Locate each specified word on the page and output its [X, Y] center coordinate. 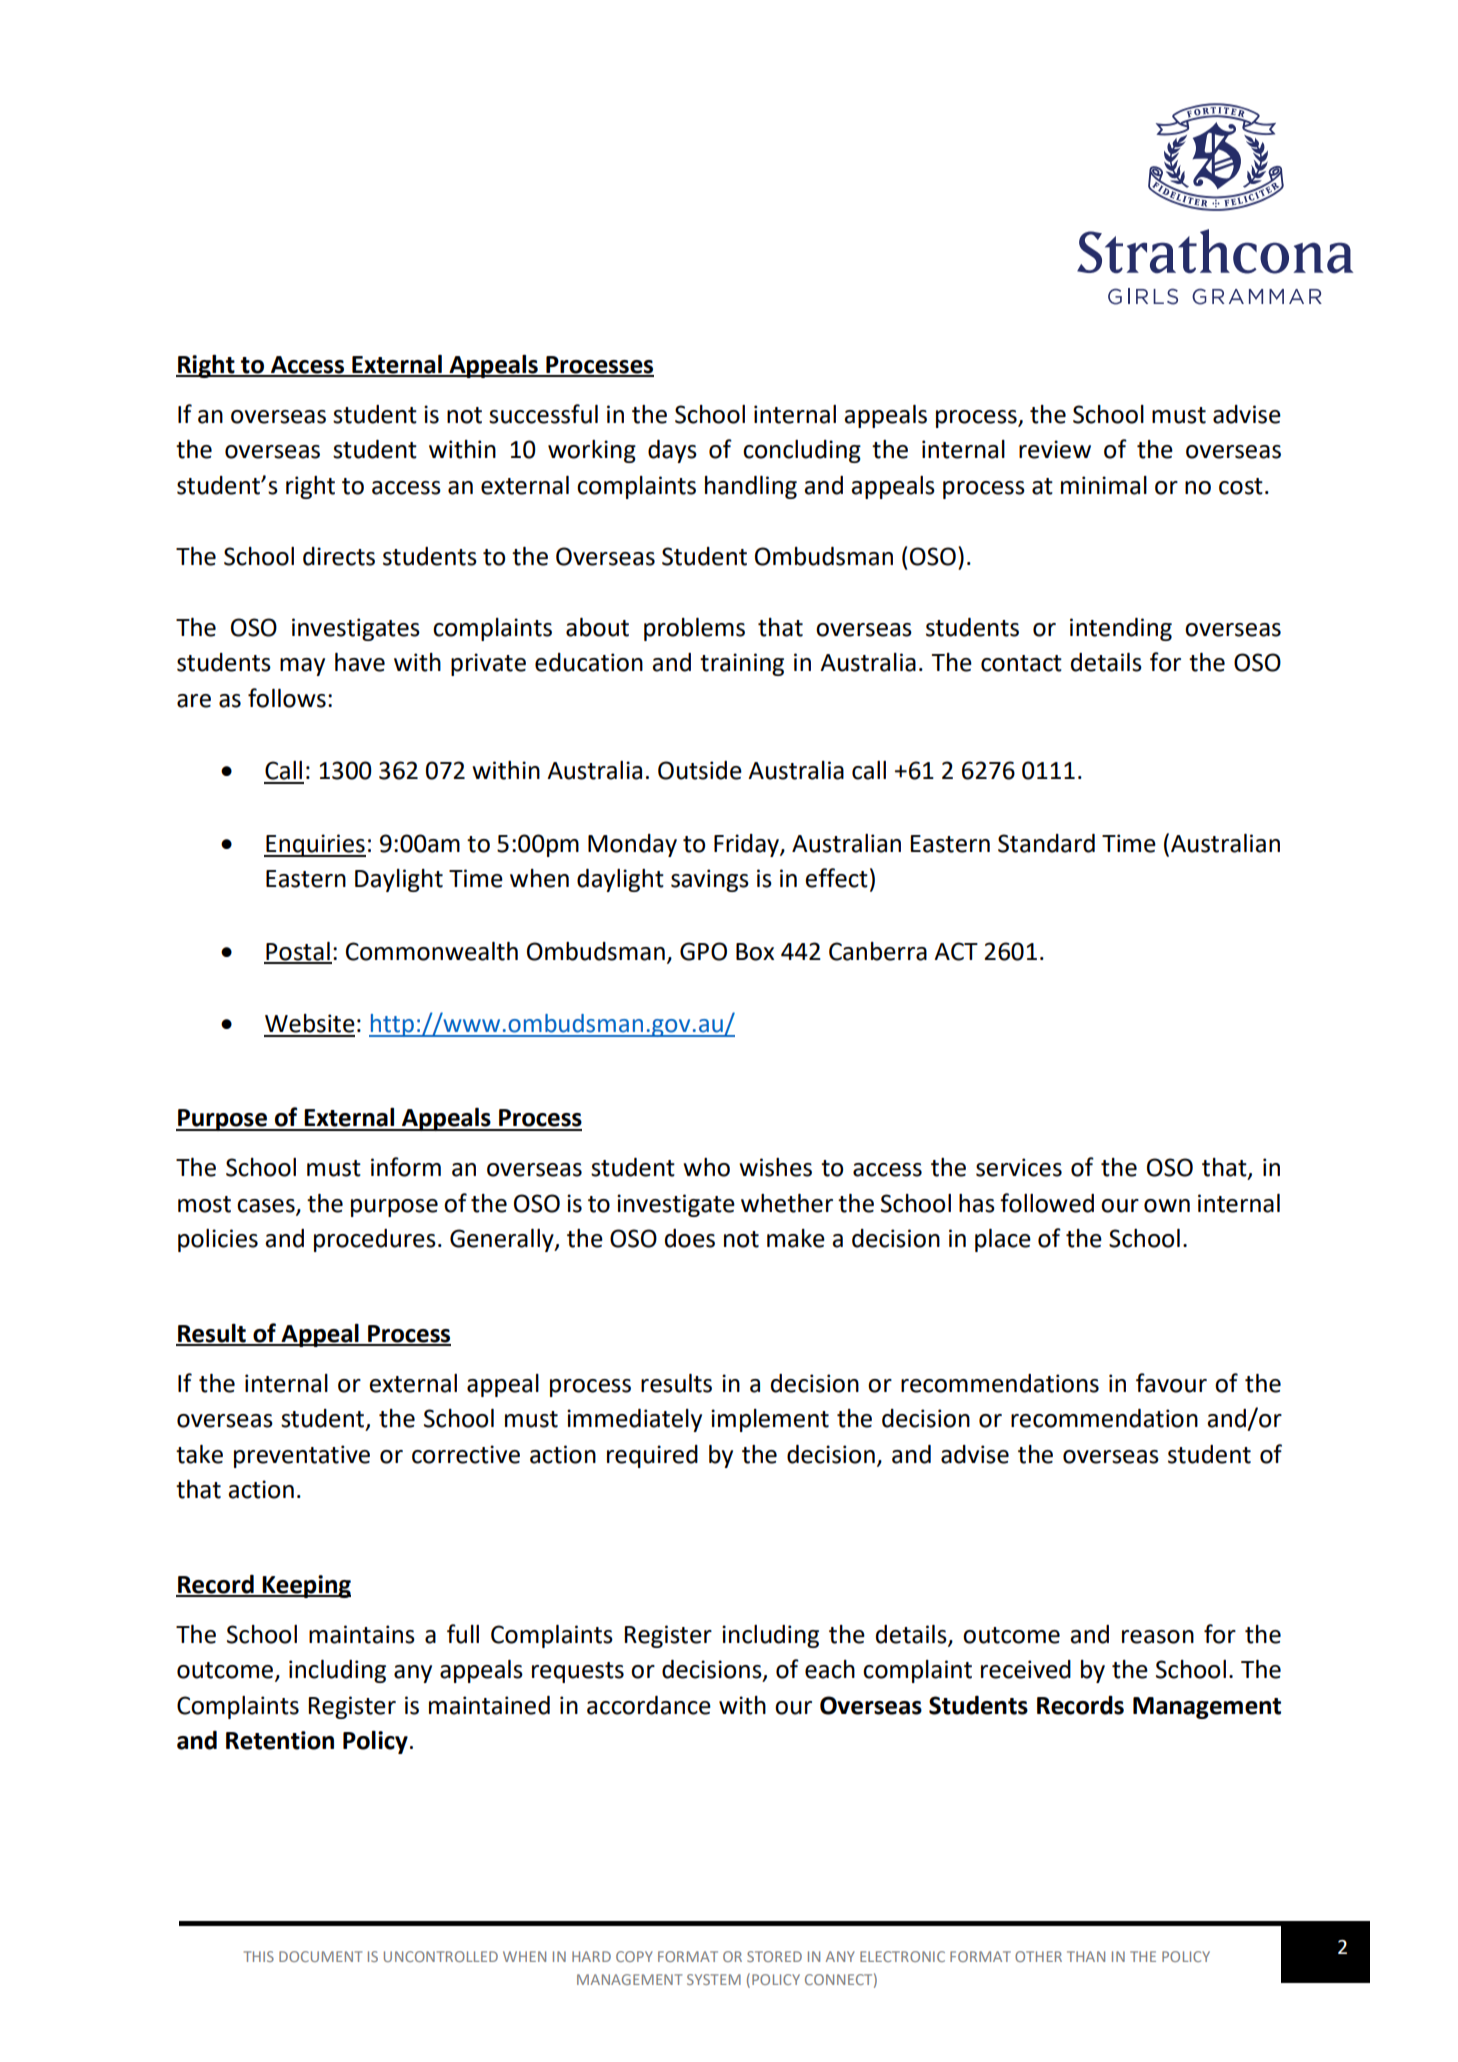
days [672, 451]
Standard [1046, 843]
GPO [703, 951]
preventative [302, 1456]
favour [1171, 1383]
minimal [1104, 485]
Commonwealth [432, 951]
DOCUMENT [320, 1956]
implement [770, 1420]
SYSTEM [714, 1979]
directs [339, 556]
